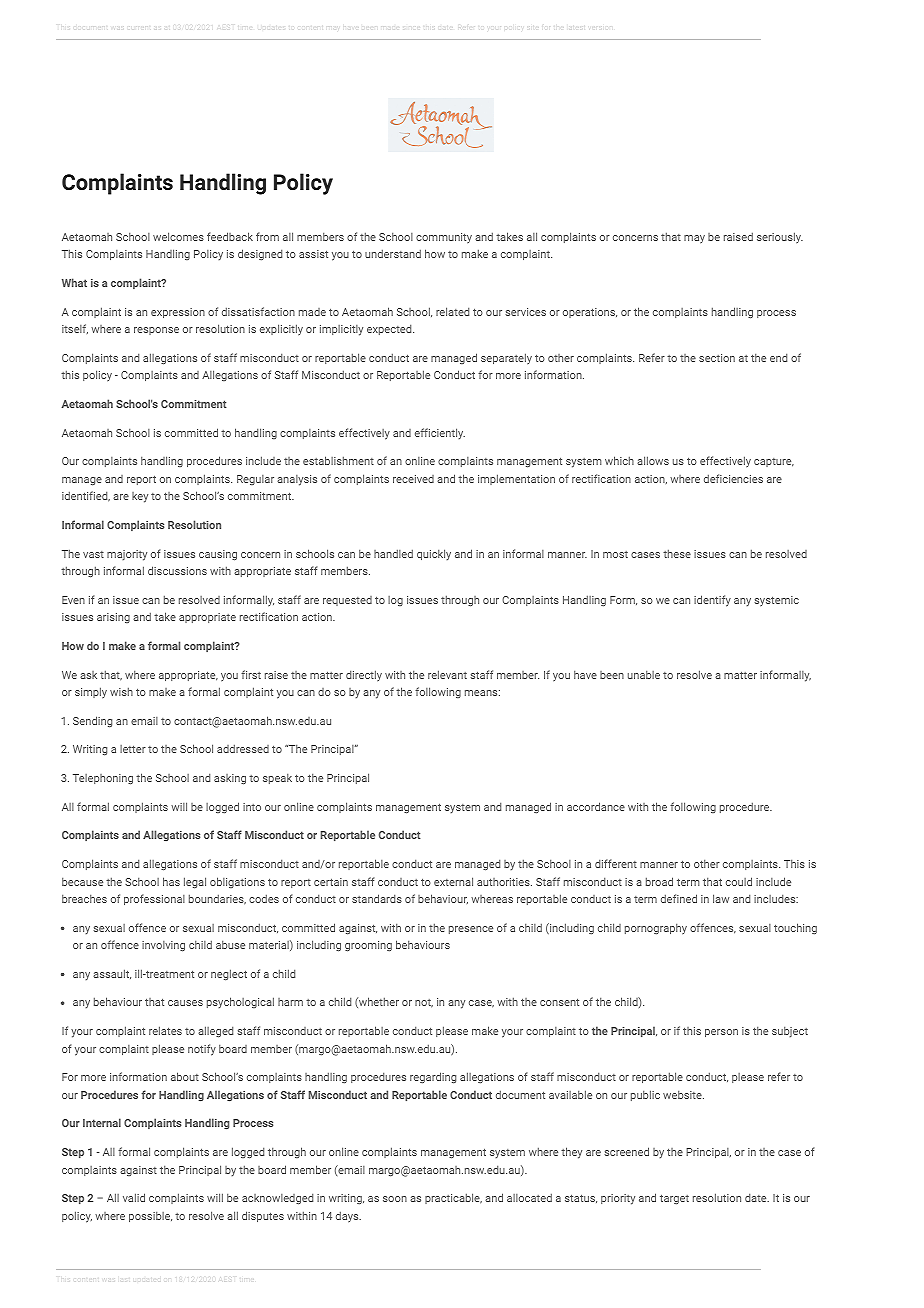 The width and height of the screenshot is (924, 1308). What do you see at coordinates (178, 236) in the screenshot?
I see `welcomes` at bounding box center [178, 236].
